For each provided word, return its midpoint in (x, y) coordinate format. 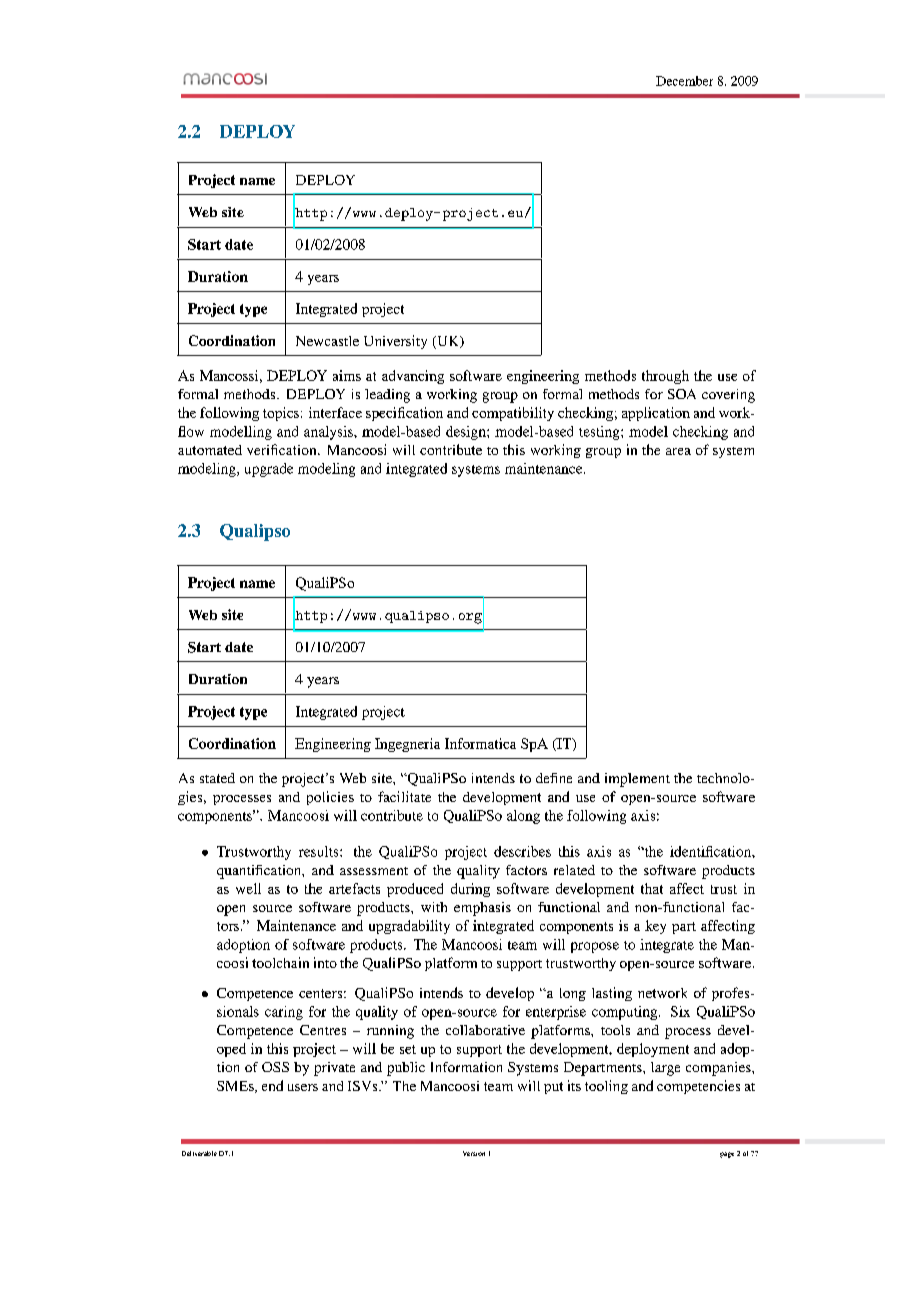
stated (217, 778)
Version (474, 1153)
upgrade (269, 470)
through (665, 377)
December (684, 81)
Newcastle (327, 341)
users (303, 1087)
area (678, 451)
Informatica (480, 743)
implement (637, 780)
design (467, 433)
